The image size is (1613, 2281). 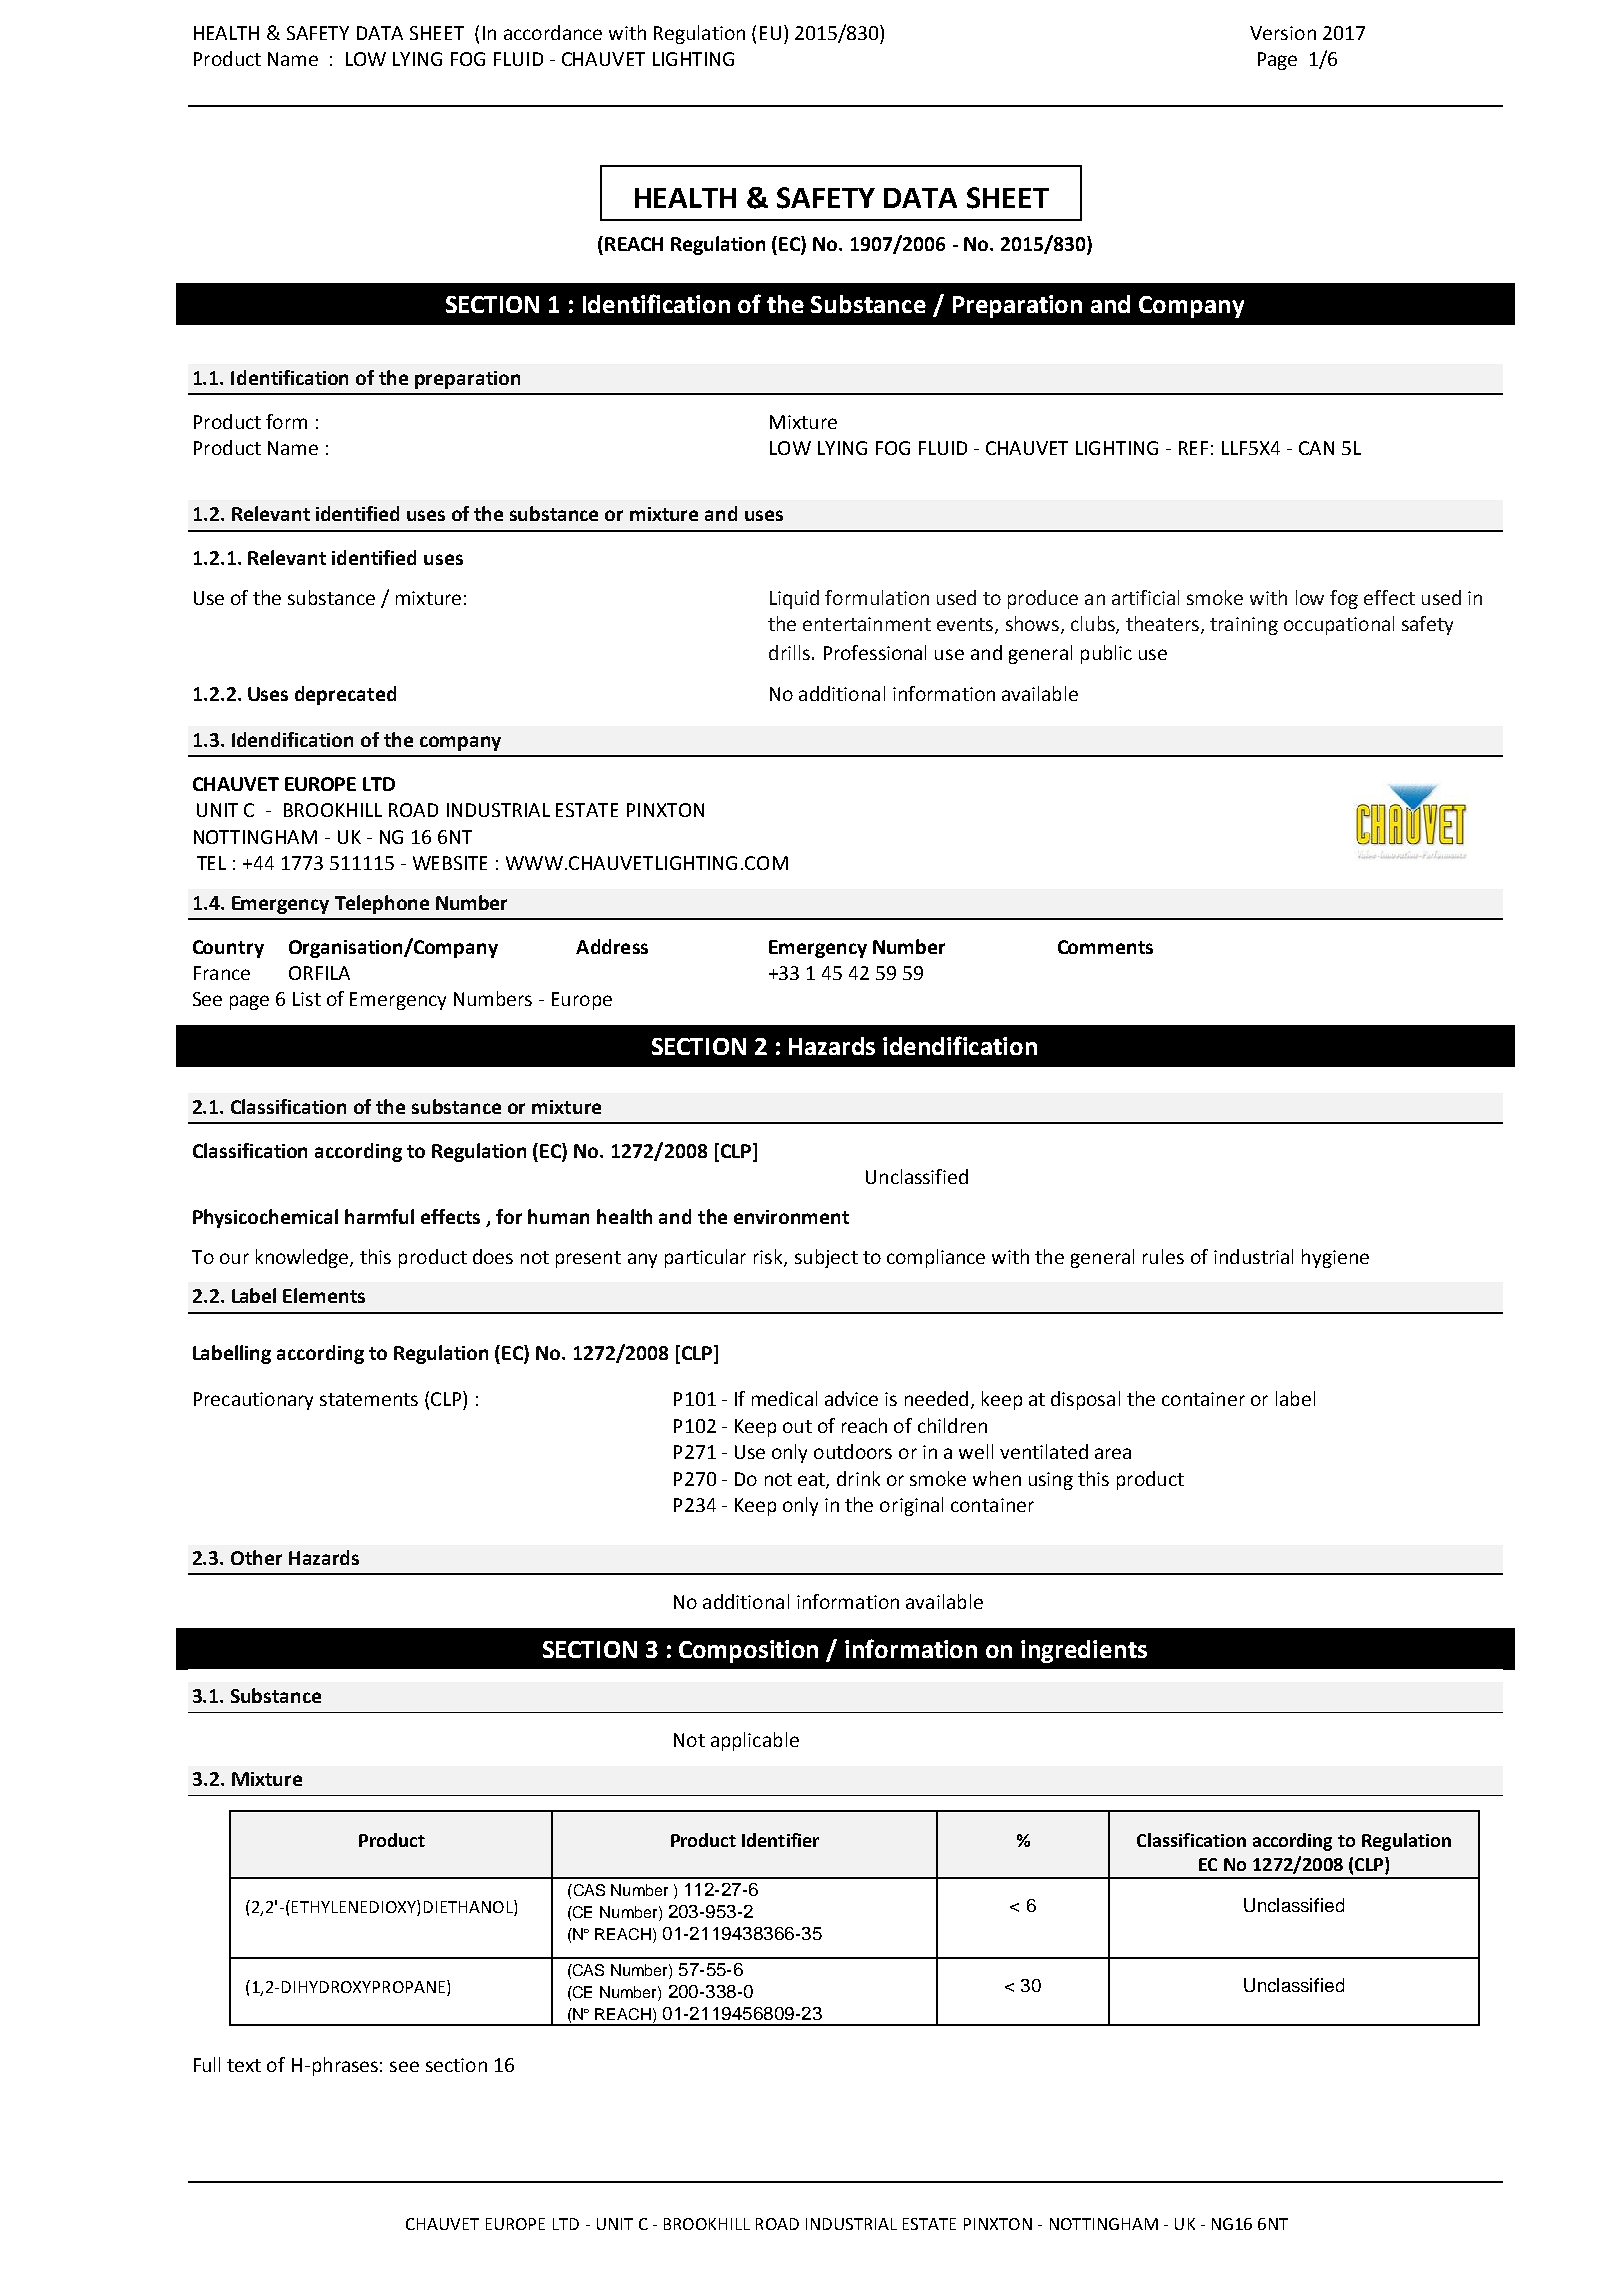 I want to click on environment, so click(x=791, y=1217).
